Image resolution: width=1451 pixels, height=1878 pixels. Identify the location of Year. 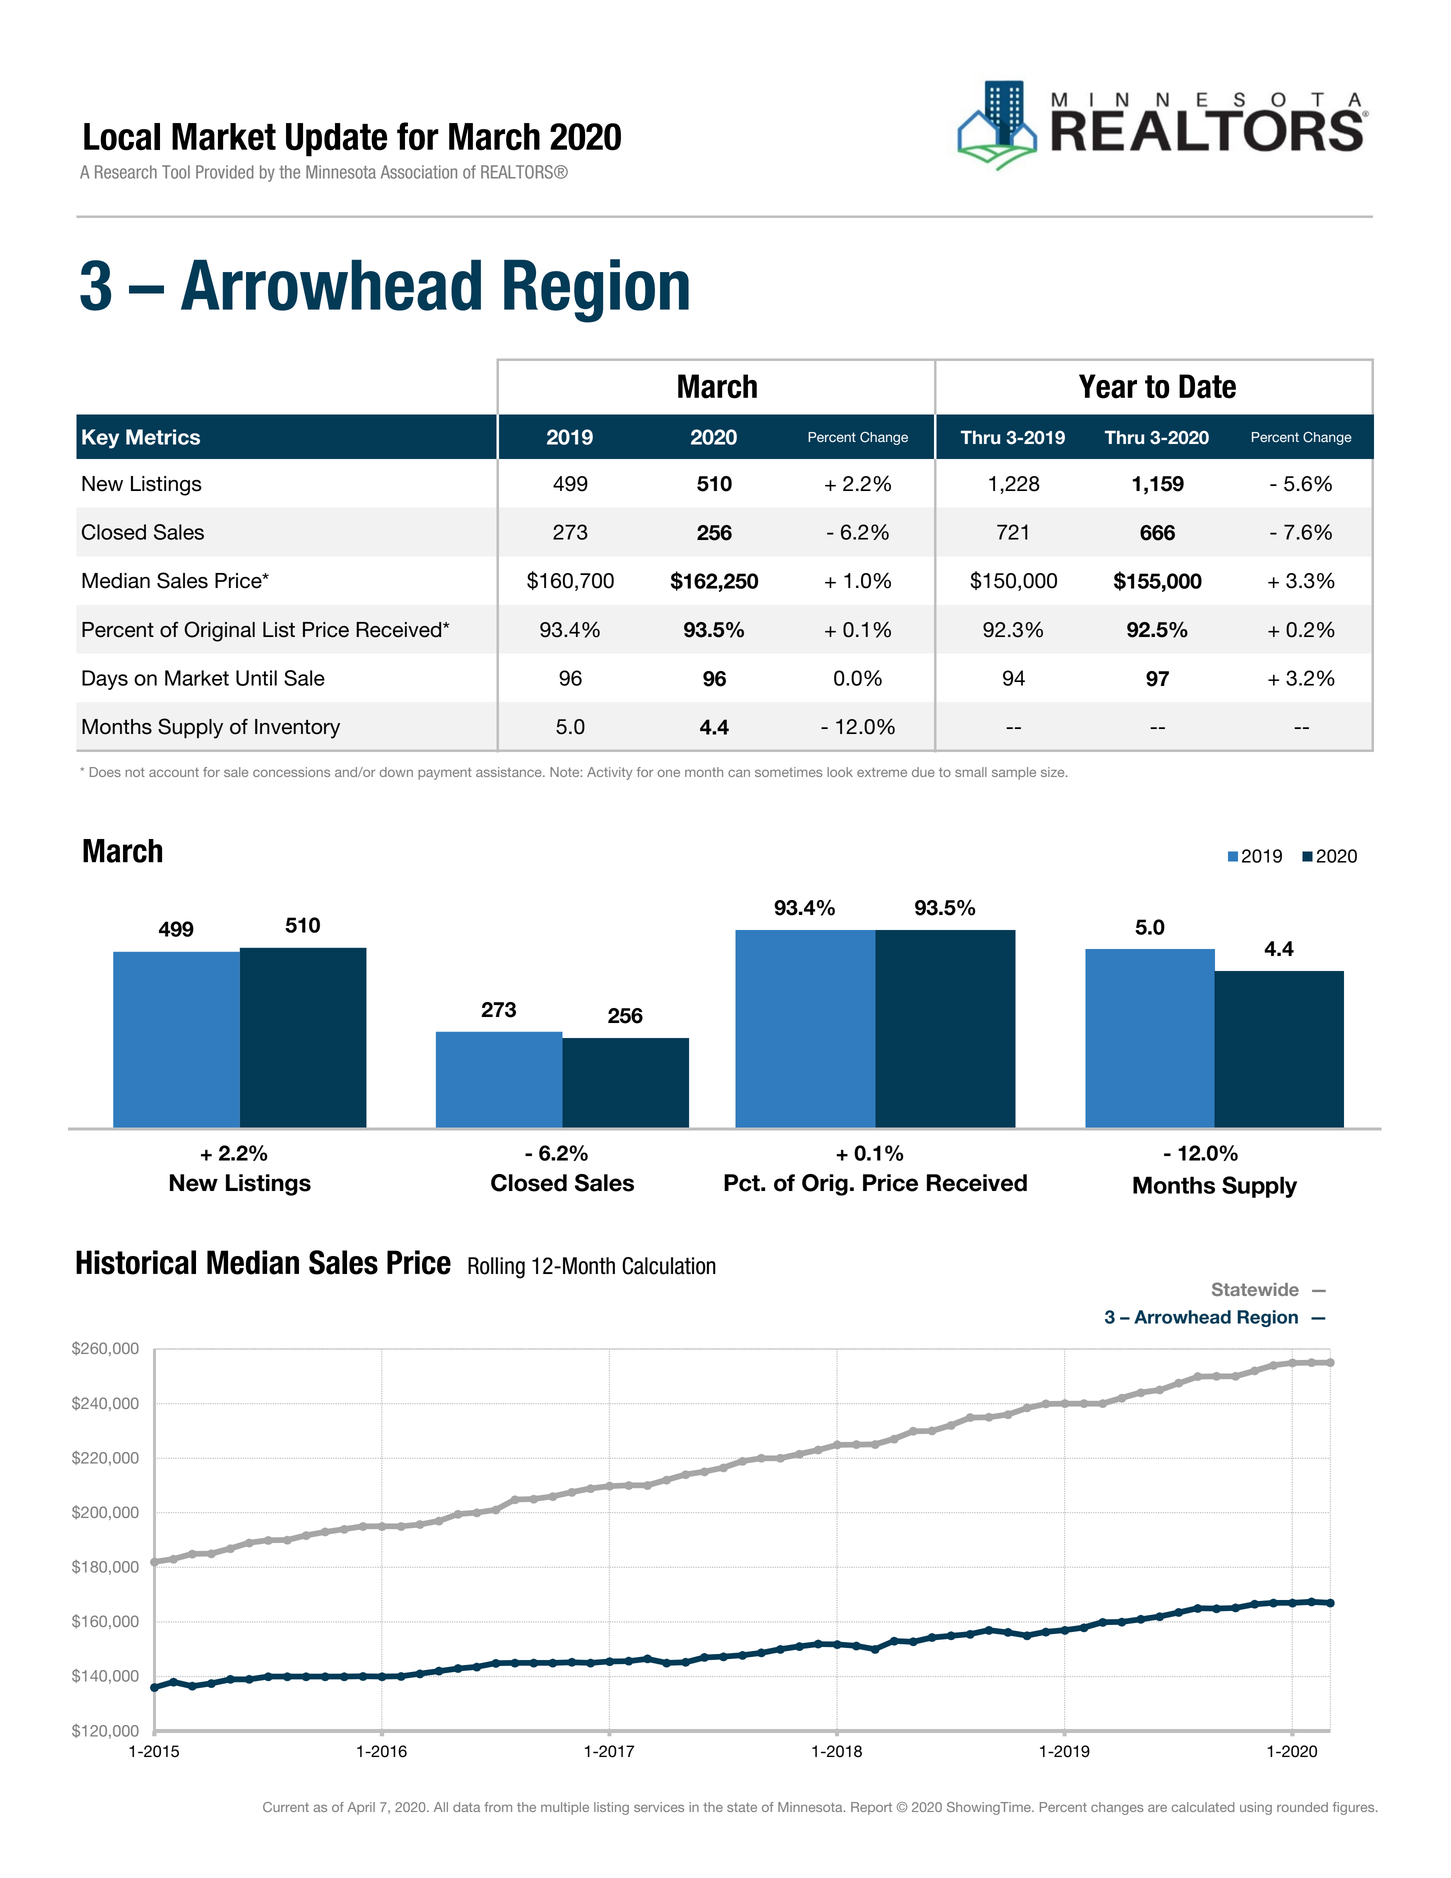
(1108, 386).
